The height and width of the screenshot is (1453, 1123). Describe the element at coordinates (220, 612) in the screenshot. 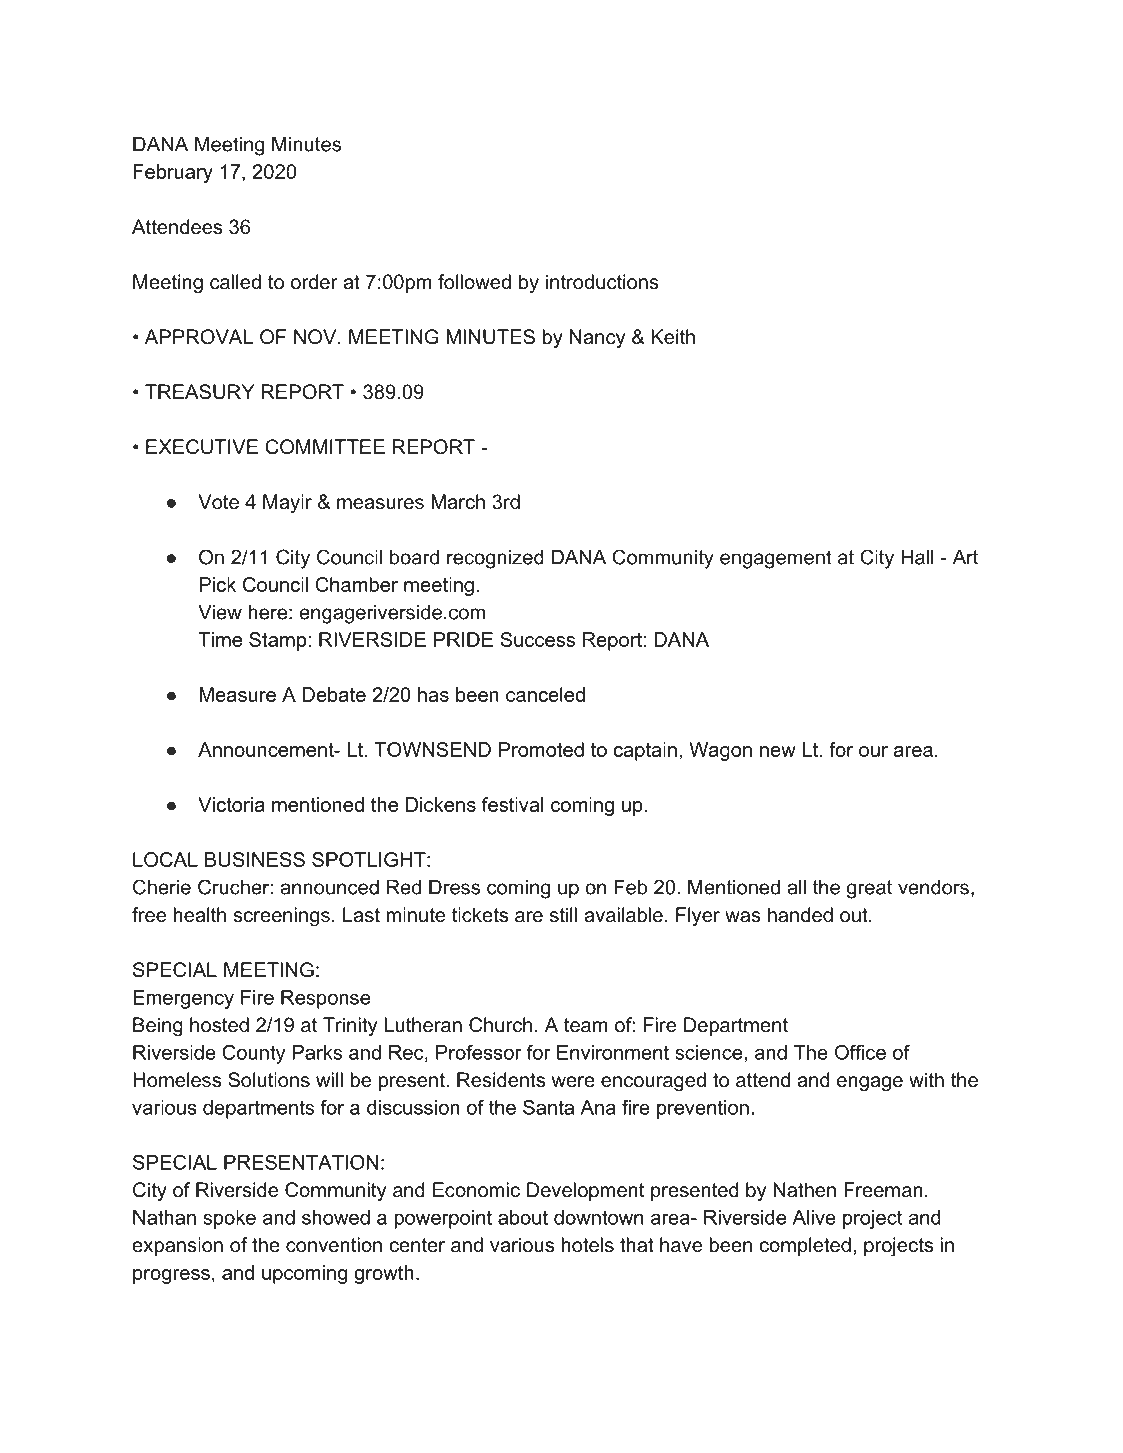

I see `View` at that location.
